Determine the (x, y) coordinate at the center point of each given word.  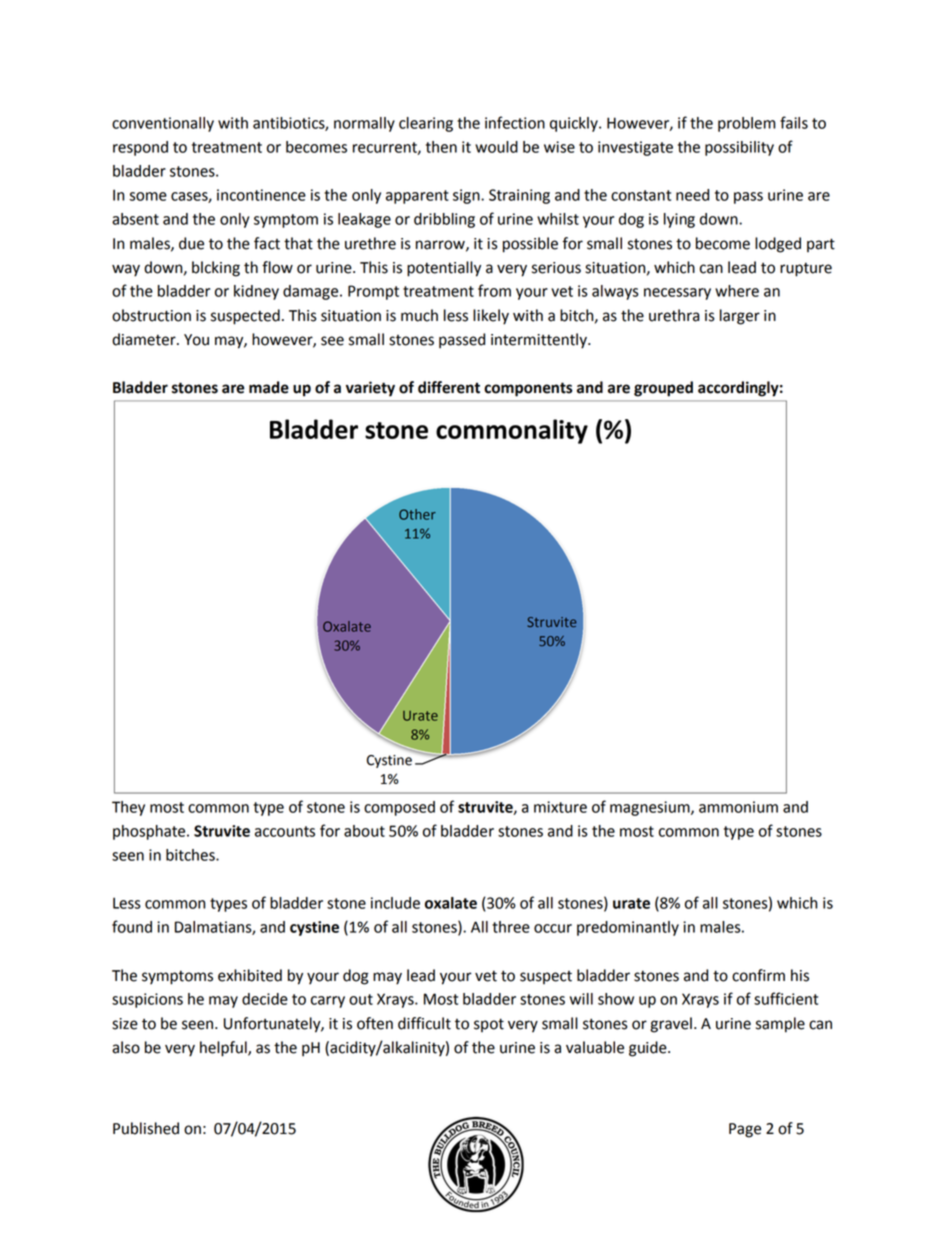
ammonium (738, 807)
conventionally (163, 124)
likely (491, 317)
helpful (224, 1049)
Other (417, 514)
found (132, 926)
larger (740, 317)
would (496, 147)
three (511, 927)
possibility (739, 148)
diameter (145, 339)
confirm (758, 975)
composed (399, 808)
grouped (663, 389)
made (269, 387)
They (128, 808)
